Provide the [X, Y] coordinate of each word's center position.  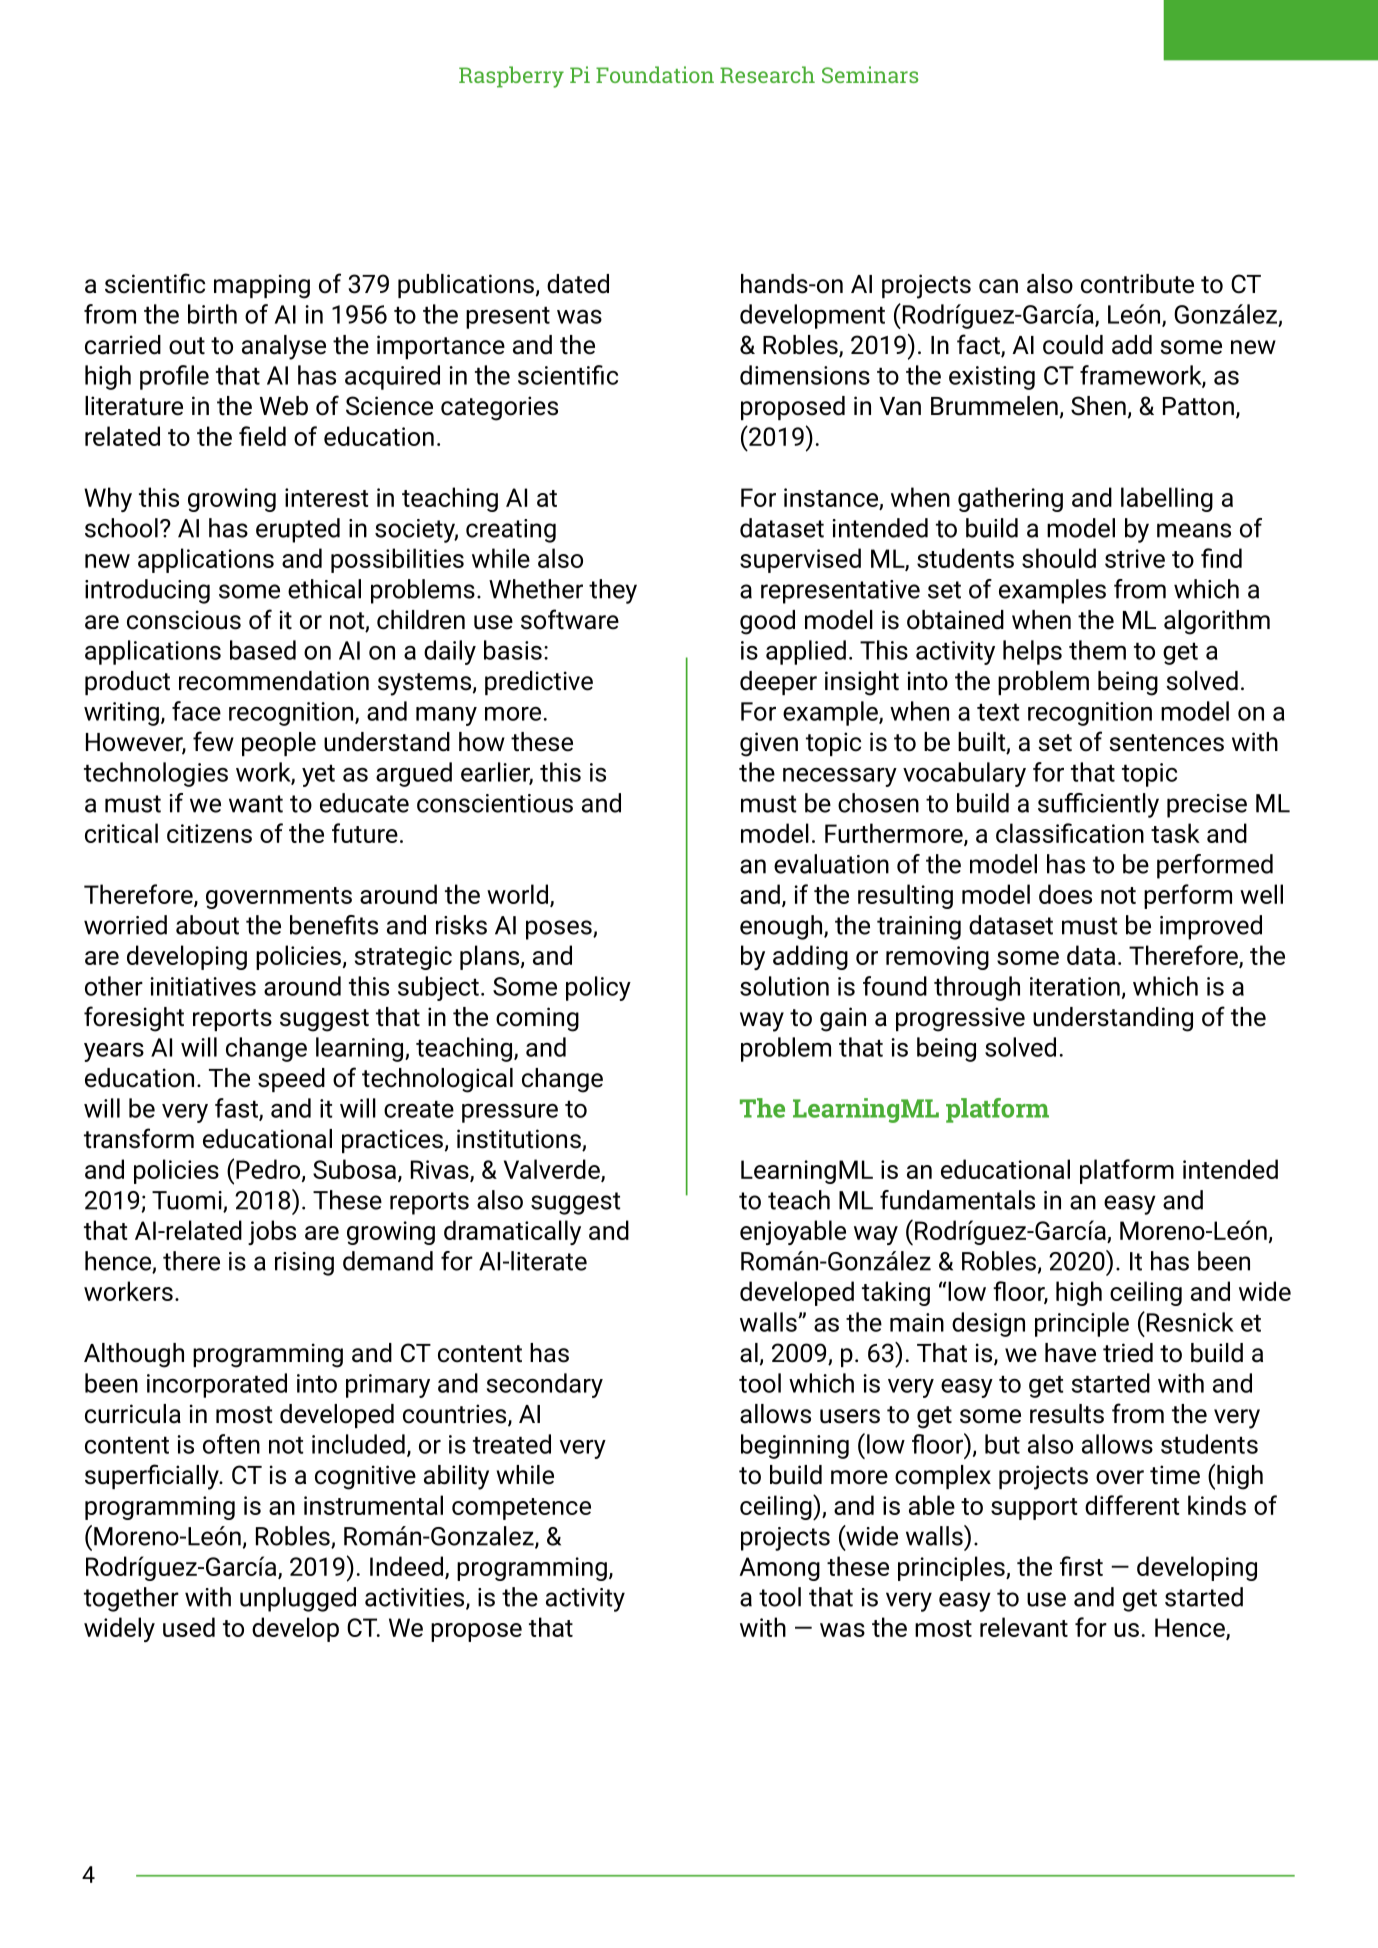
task [1175, 833]
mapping [262, 286]
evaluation [831, 864]
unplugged [298, 1599]
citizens [209, 833]
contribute [1137, 284]
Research [767, 74]
